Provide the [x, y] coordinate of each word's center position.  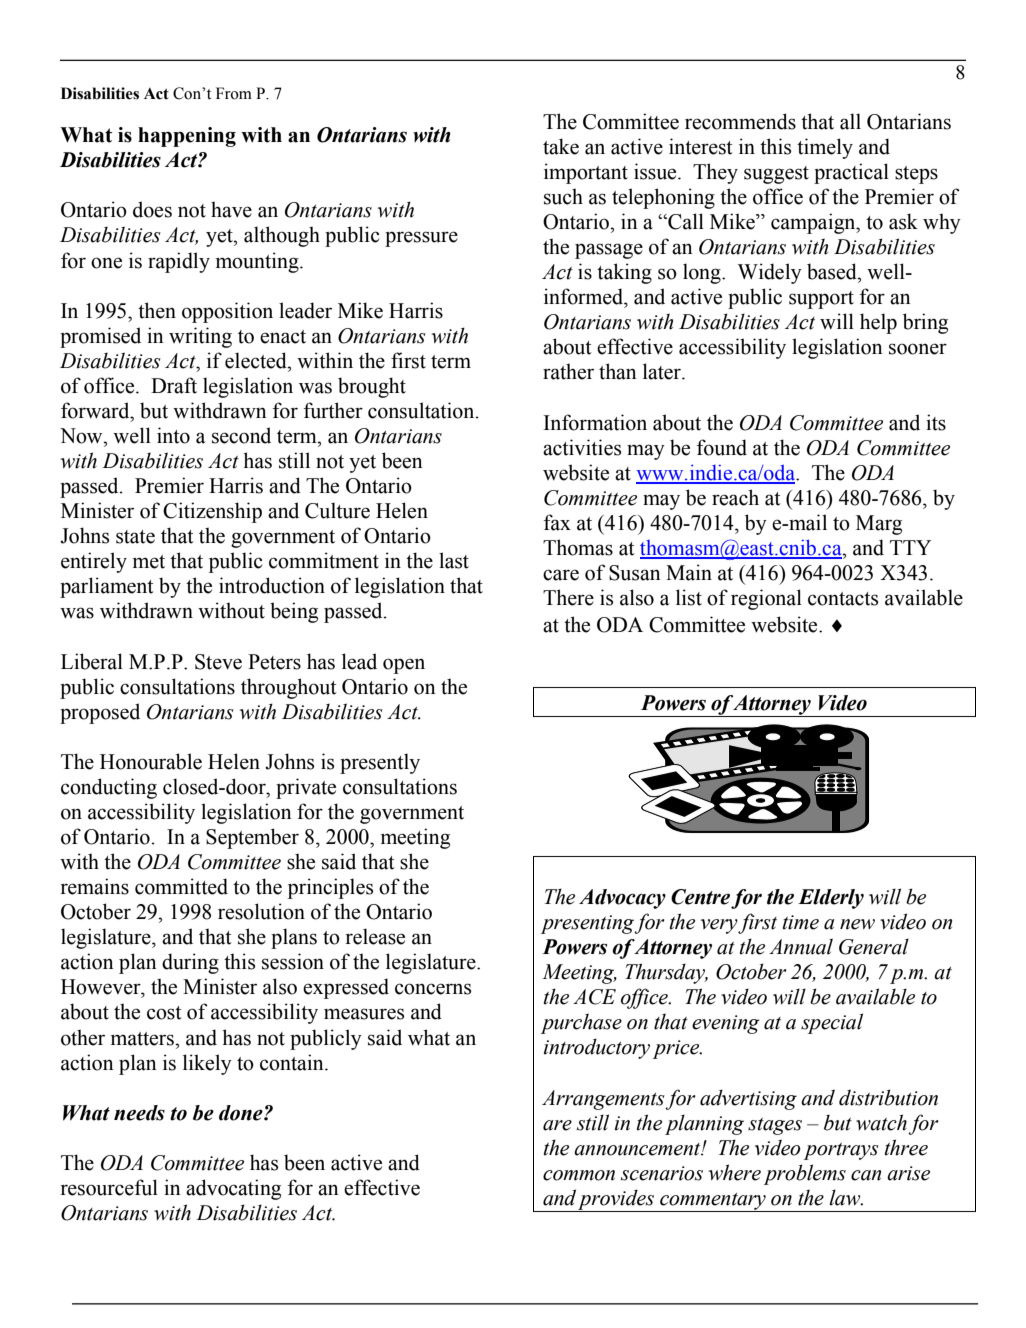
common [579, 1175]
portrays [841, 1151]
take [561, 146]
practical [851, 173]
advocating [233, 1189]
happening [187, 137]
